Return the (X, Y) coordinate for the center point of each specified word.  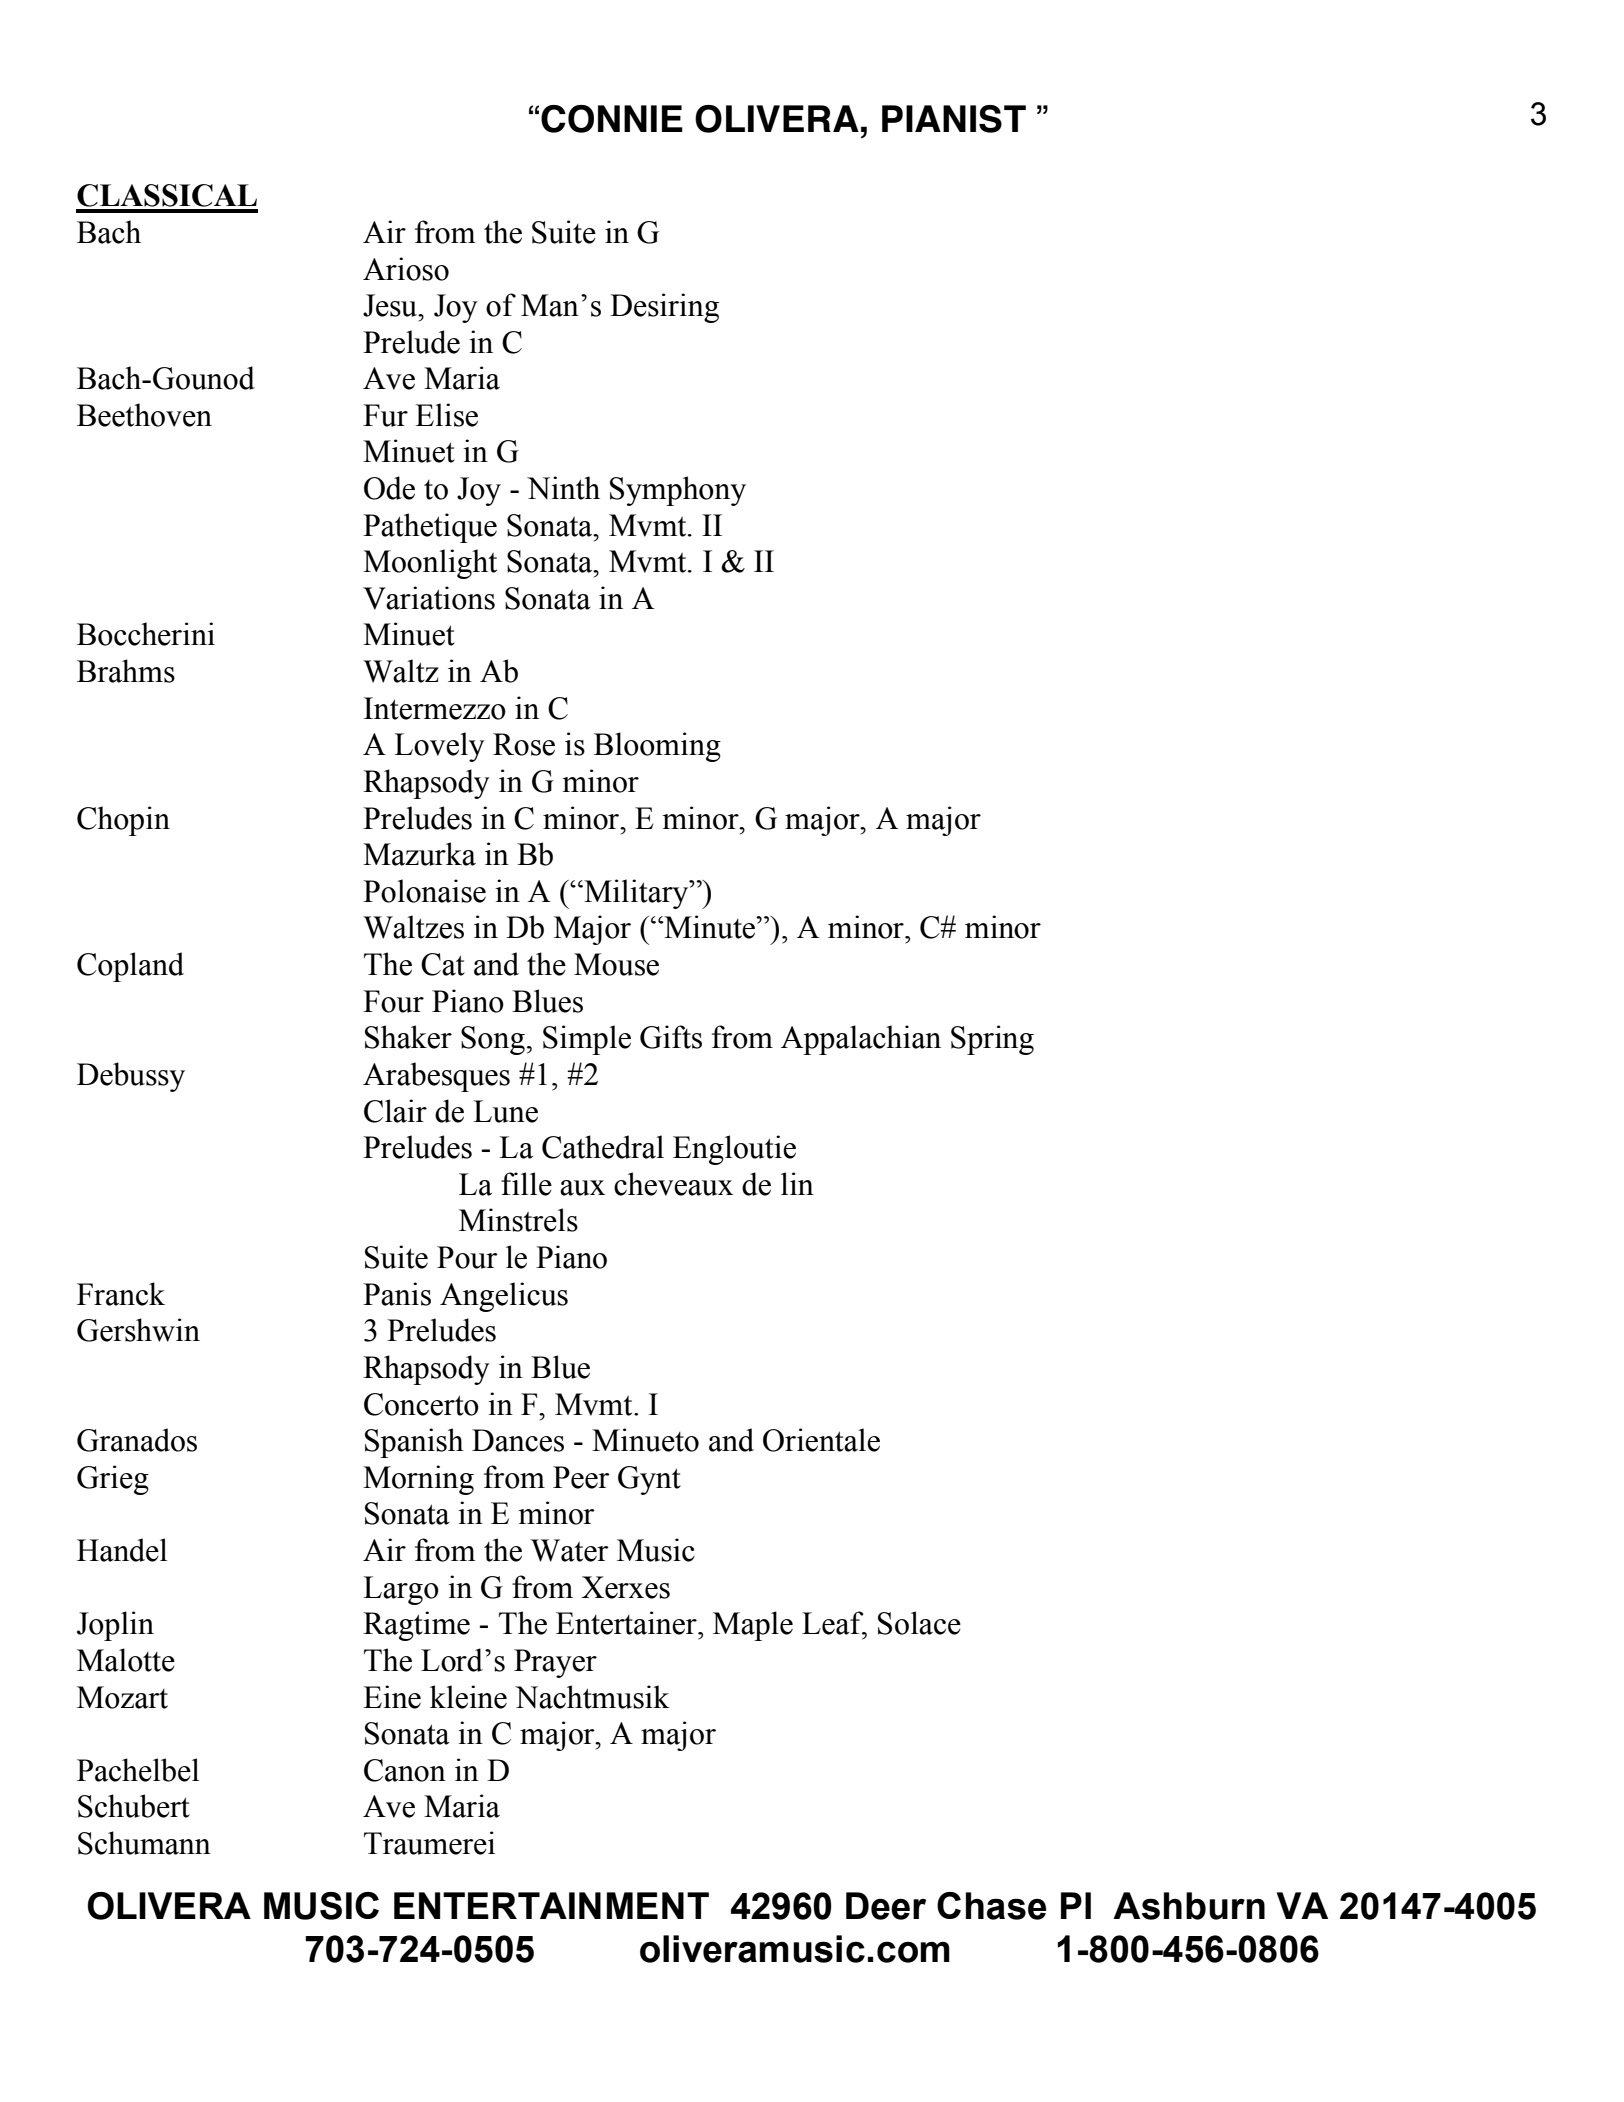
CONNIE (612, 119)
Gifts (671, 1037)
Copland (130, 967)
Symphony (678, 491)
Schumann (144, 1843)
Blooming (657, 747)
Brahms (126, 671)
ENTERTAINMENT (551, 1905)
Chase (991, 1906)
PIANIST (954, 119)
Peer (581, 1477)
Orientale (821, 1440)
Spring (992, 1040)
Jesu (391, 305)
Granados (137, 1440)
